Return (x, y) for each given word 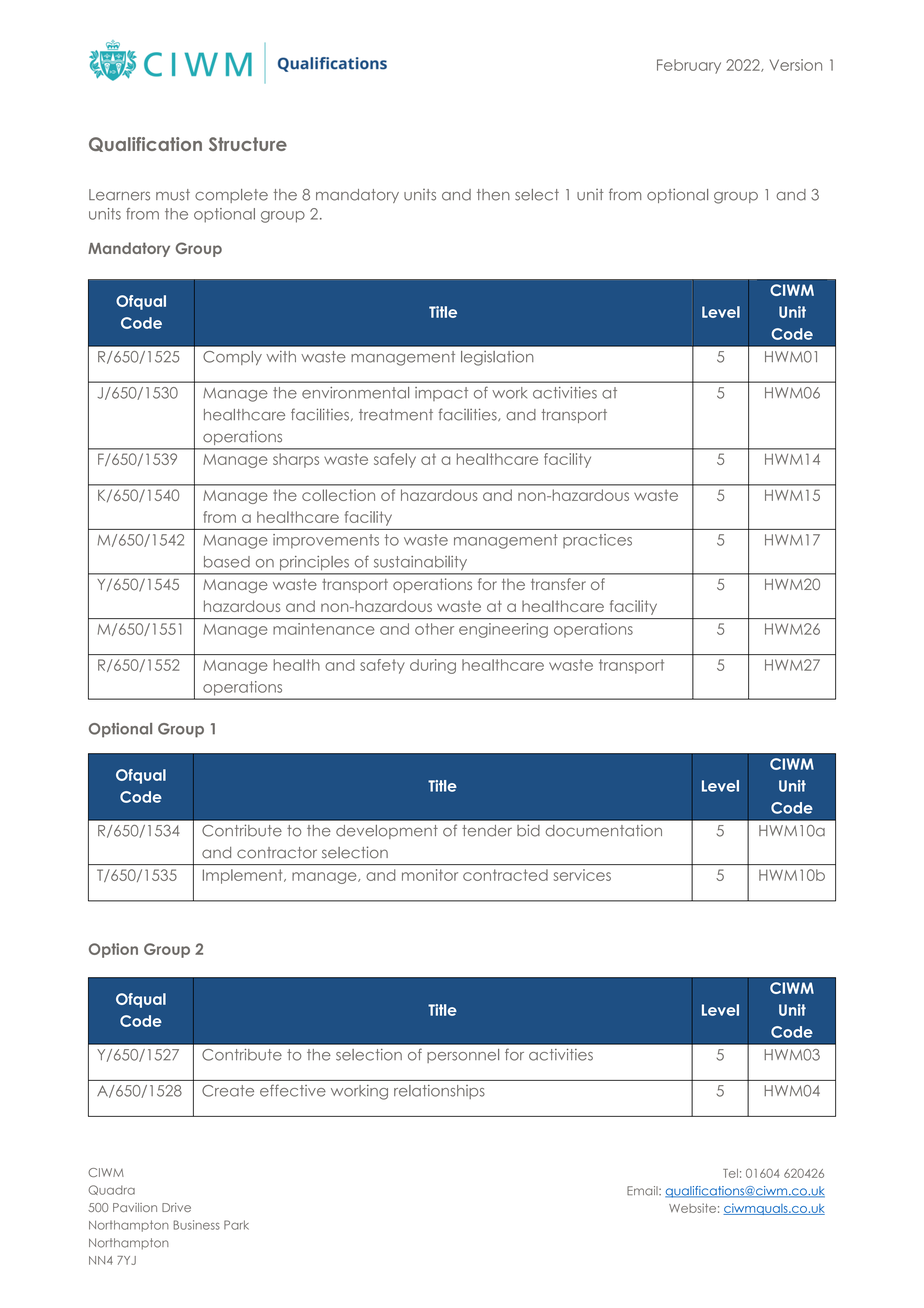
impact (441, 394)
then (493, 195)
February (689, 66)
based (227, 562)
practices (597, 541)
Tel (730, 1173)
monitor (430, 875)
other (434, 629)
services (582, 875)
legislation (497, 358)
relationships (439, 1092)
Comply (232, 358)
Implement (244, 876)
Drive (176, 1207)
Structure (248, 144)
